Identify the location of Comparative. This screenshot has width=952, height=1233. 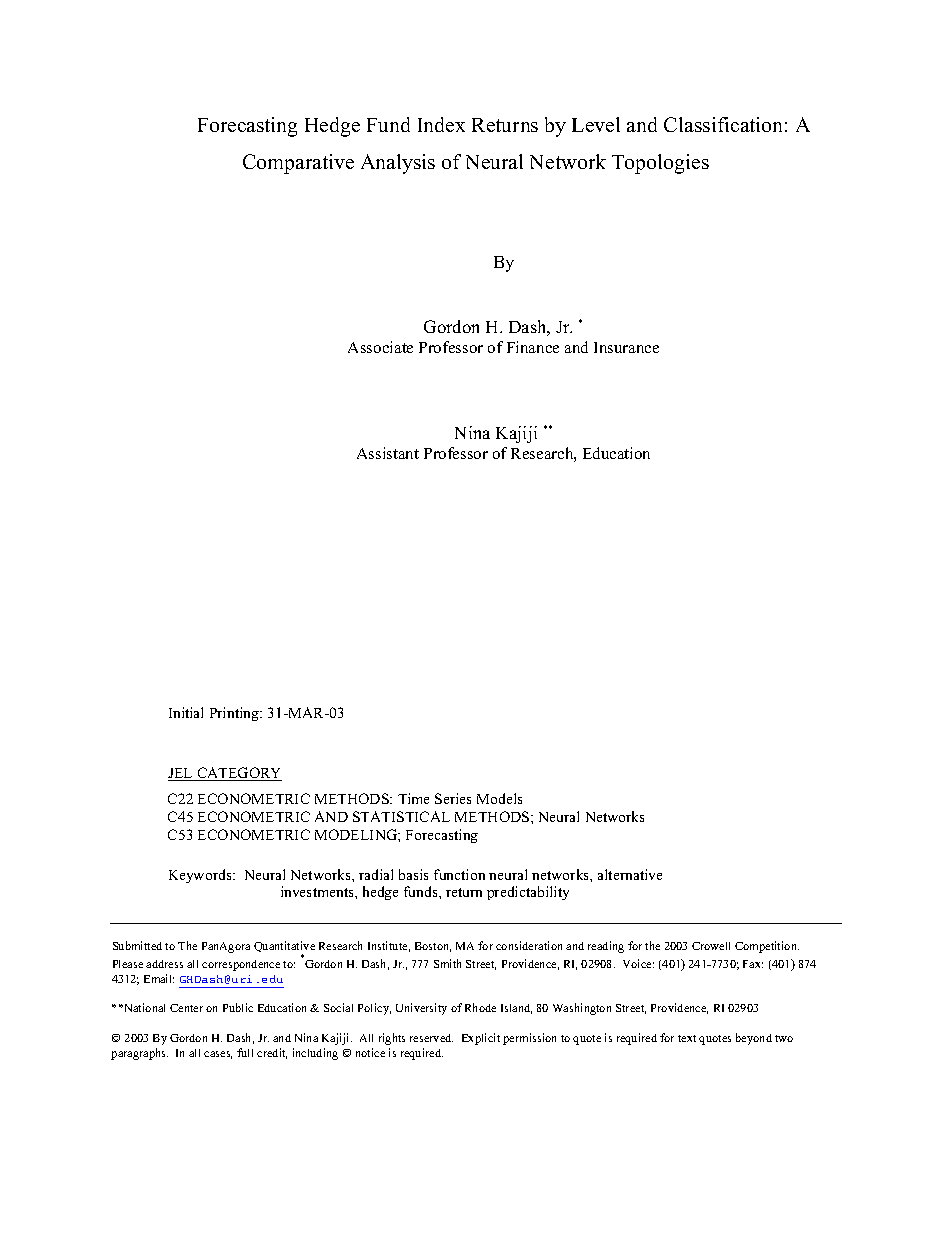
(298, 164).
